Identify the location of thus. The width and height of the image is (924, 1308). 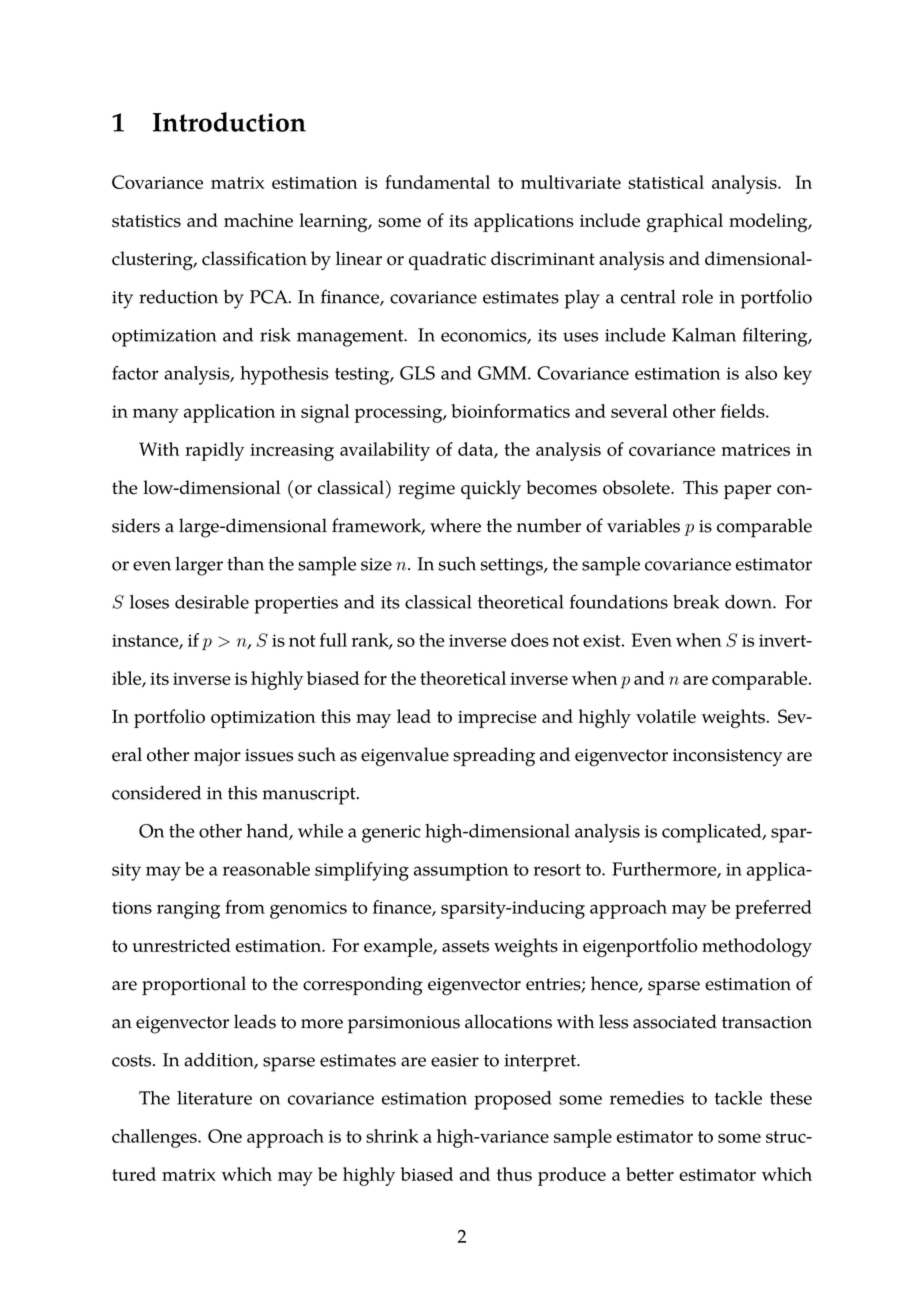
(514, 1174).
